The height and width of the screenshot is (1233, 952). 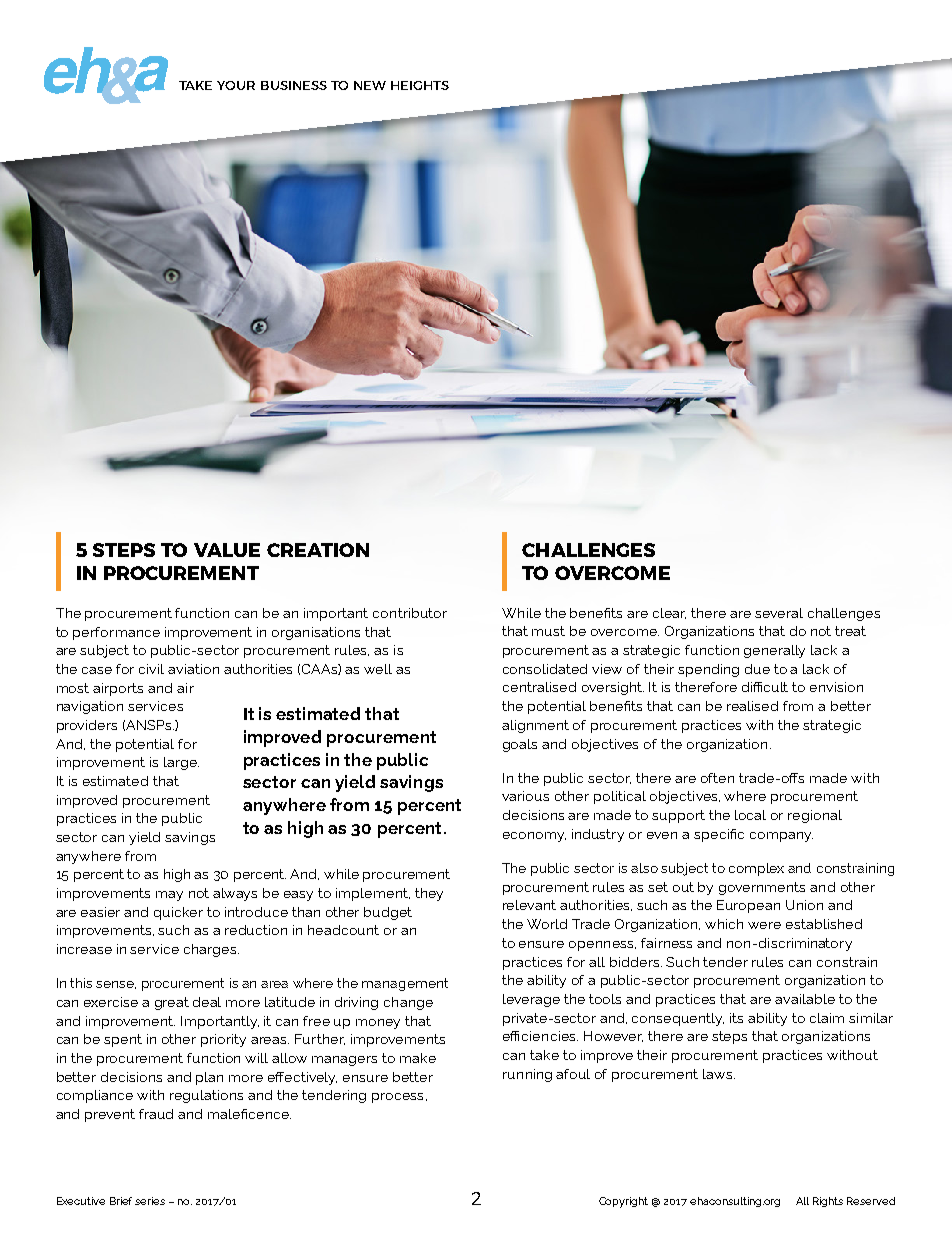 I want to click on HEIGHTS, so click(x=420, y=85).
